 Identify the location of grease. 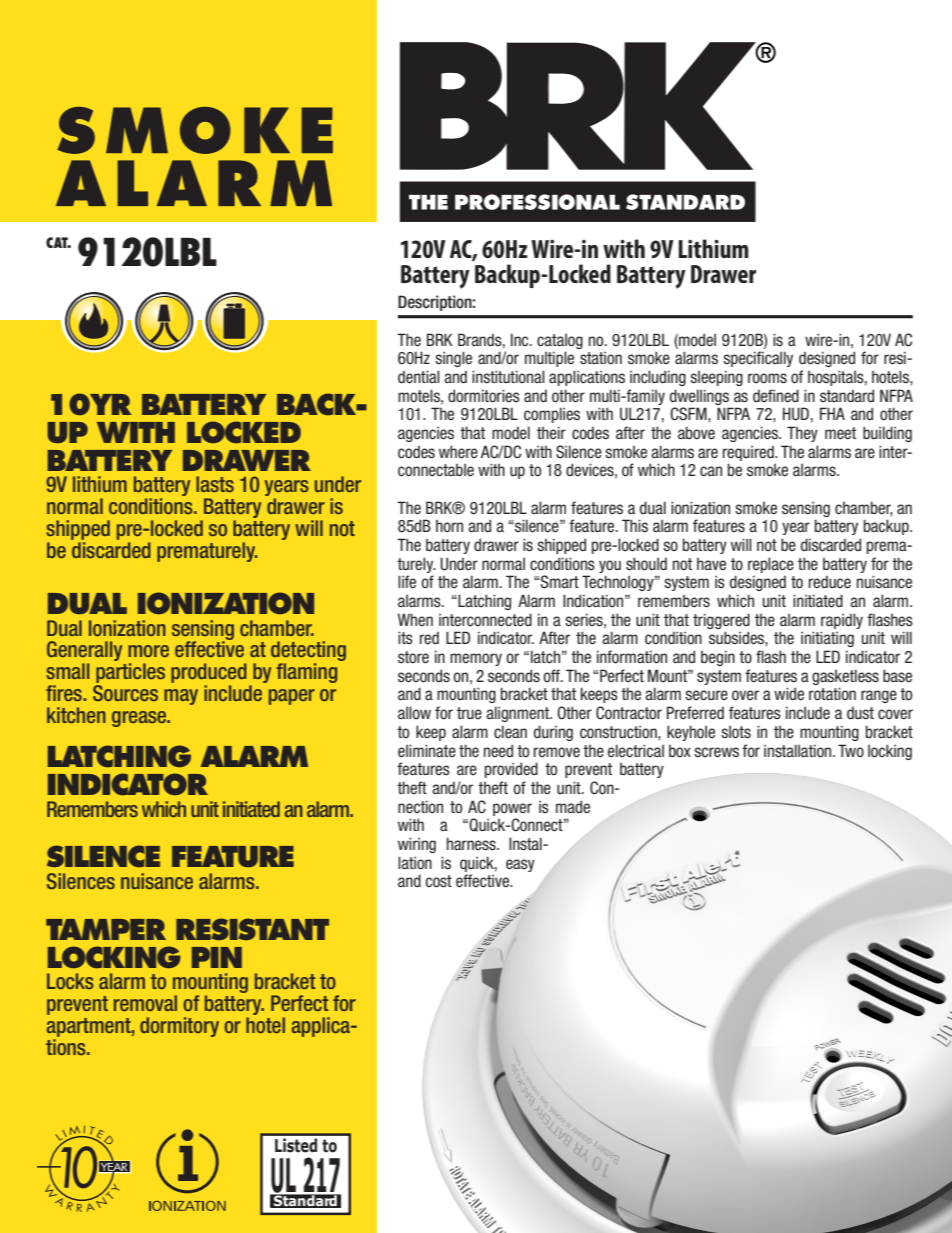
(140, 719).
